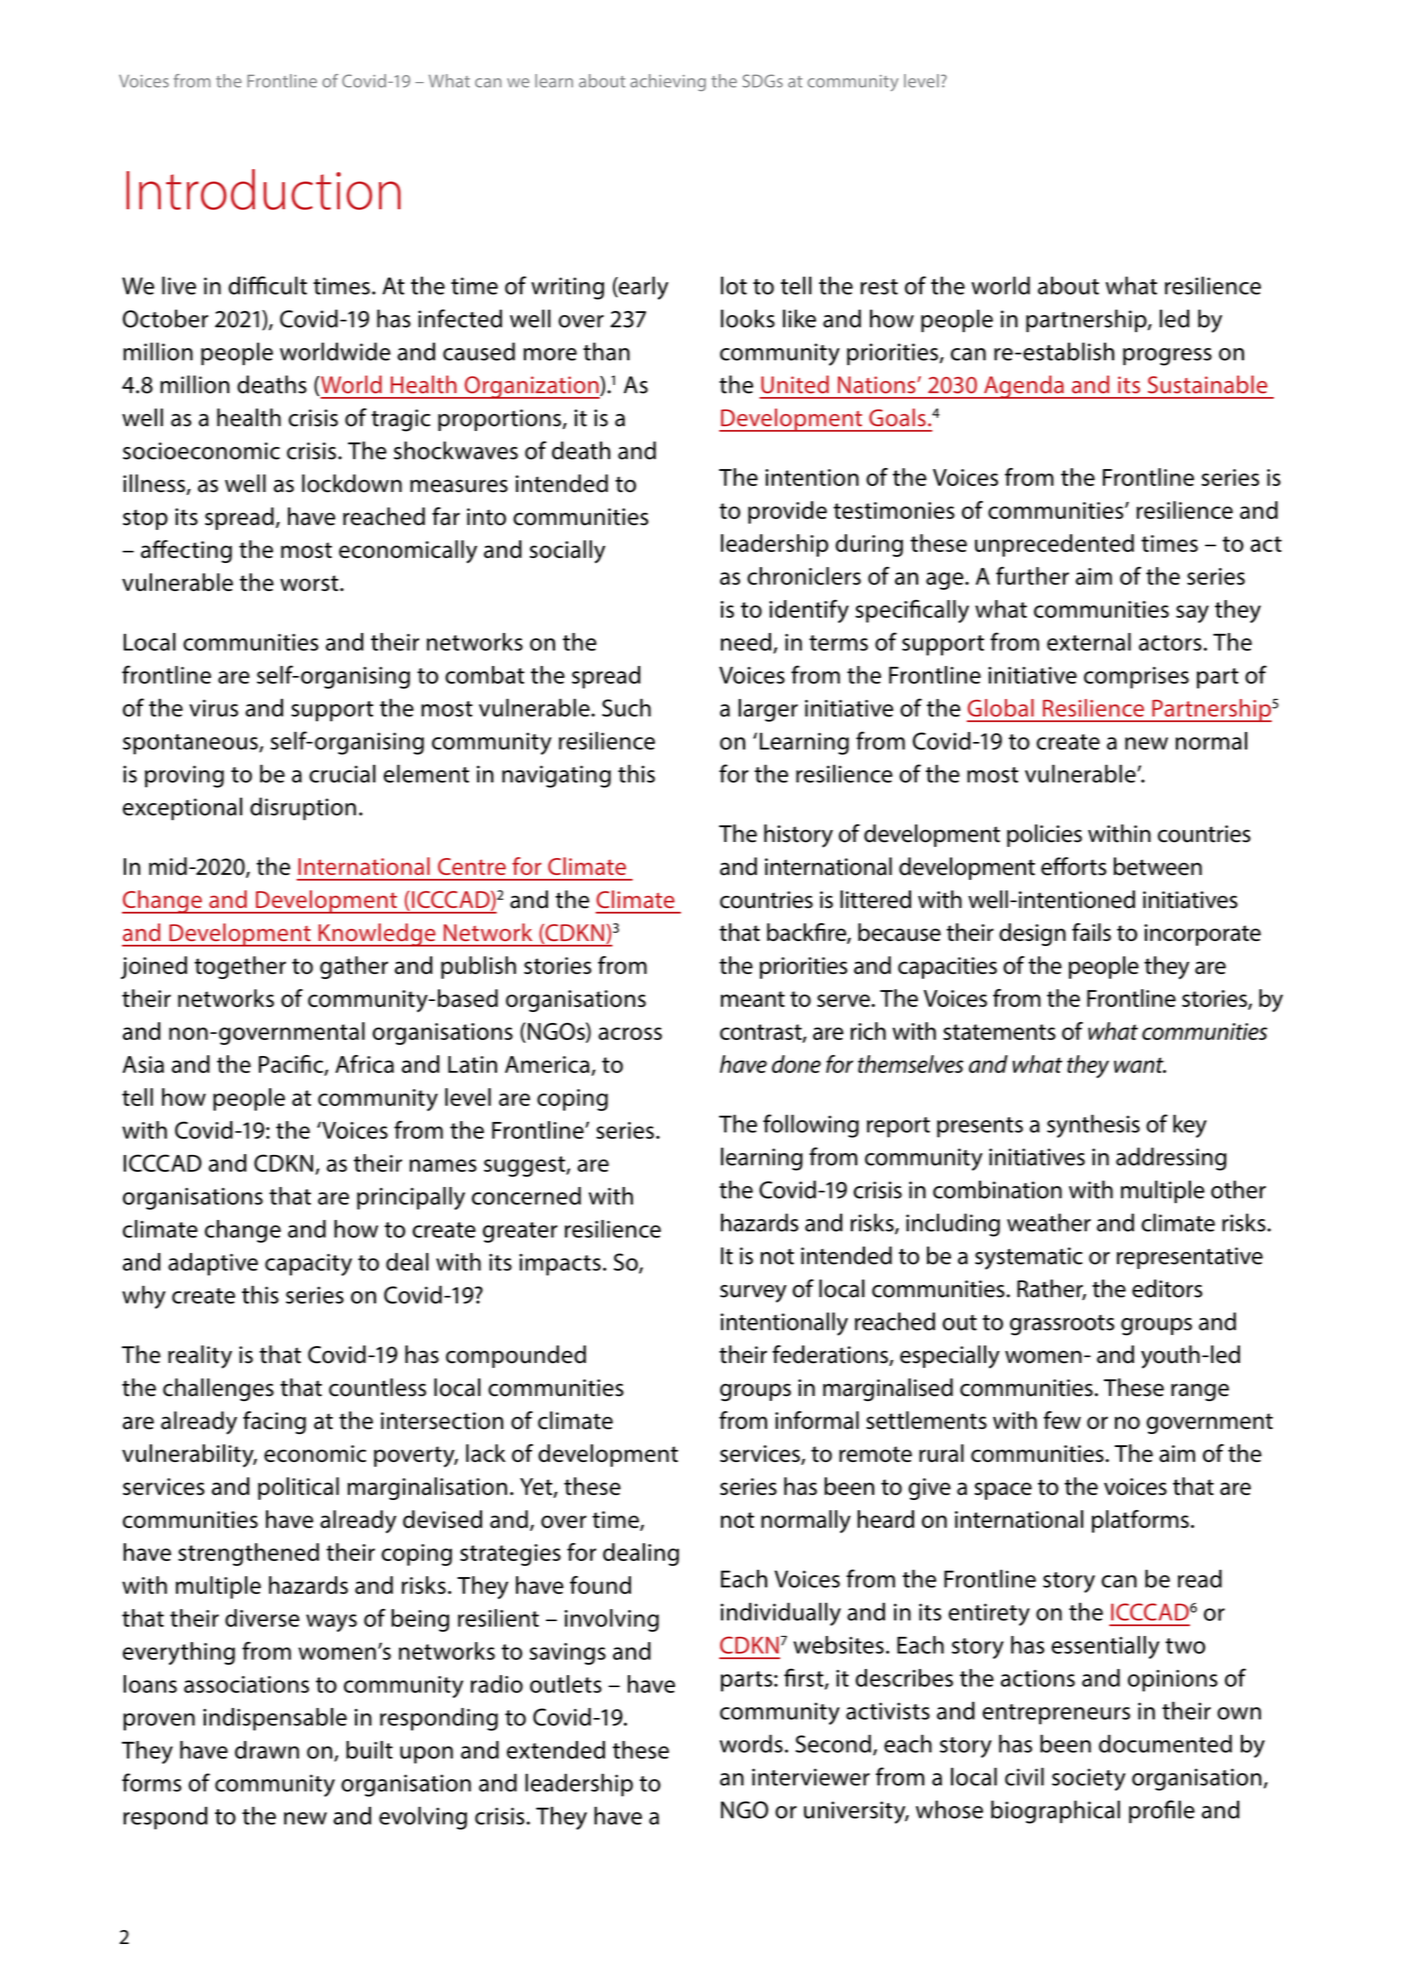  Describe the element at coordinates (1091, 932) in the document. I see `fails` at that location.
